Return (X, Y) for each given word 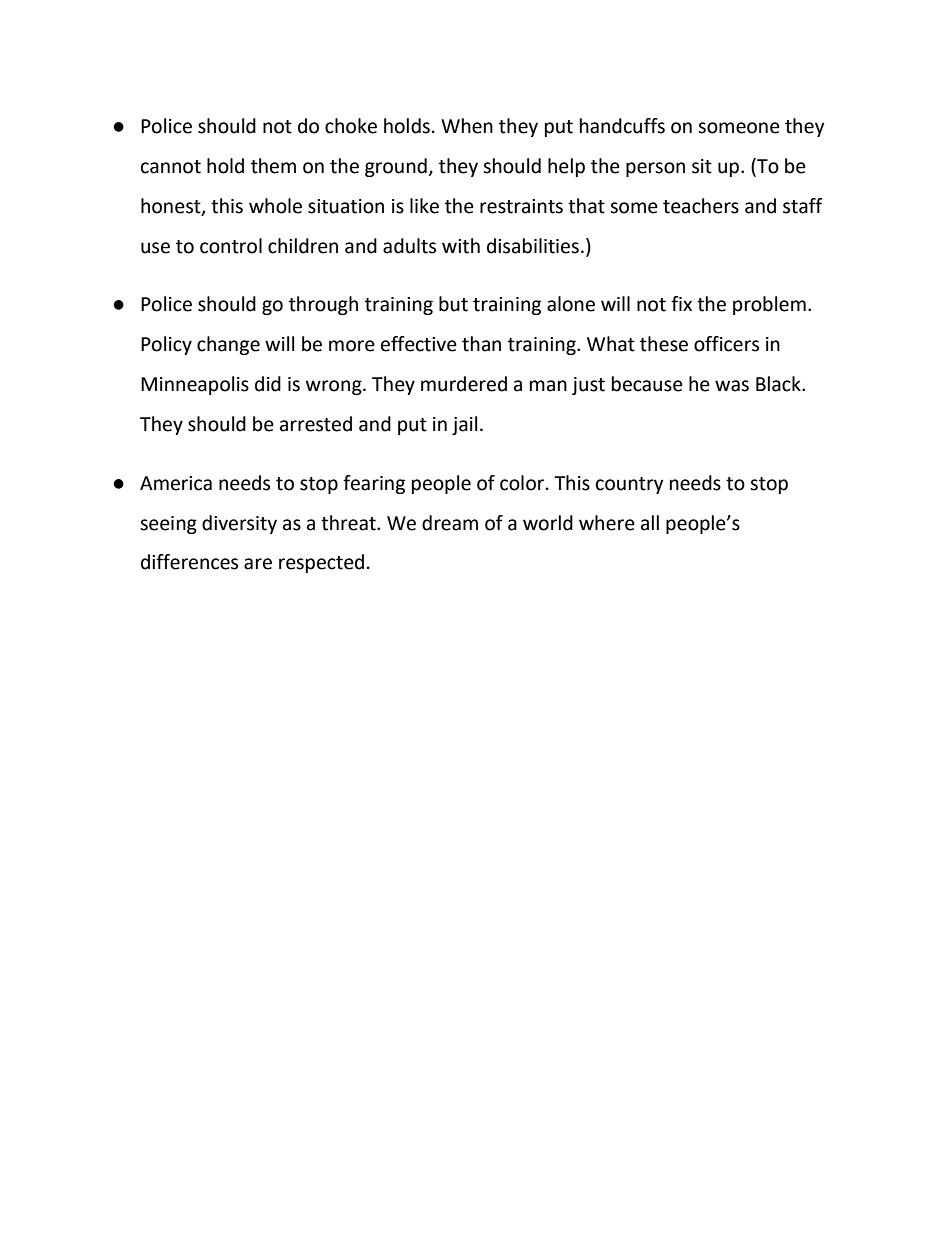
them (273, 166)
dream (450, 523)
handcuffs (622, 126)
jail (464, 425)
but (453, 304)
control (231, 246)
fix (681, 303)
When (467, 126)
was (732, 386)
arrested (316, 424)
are (258, 564)
